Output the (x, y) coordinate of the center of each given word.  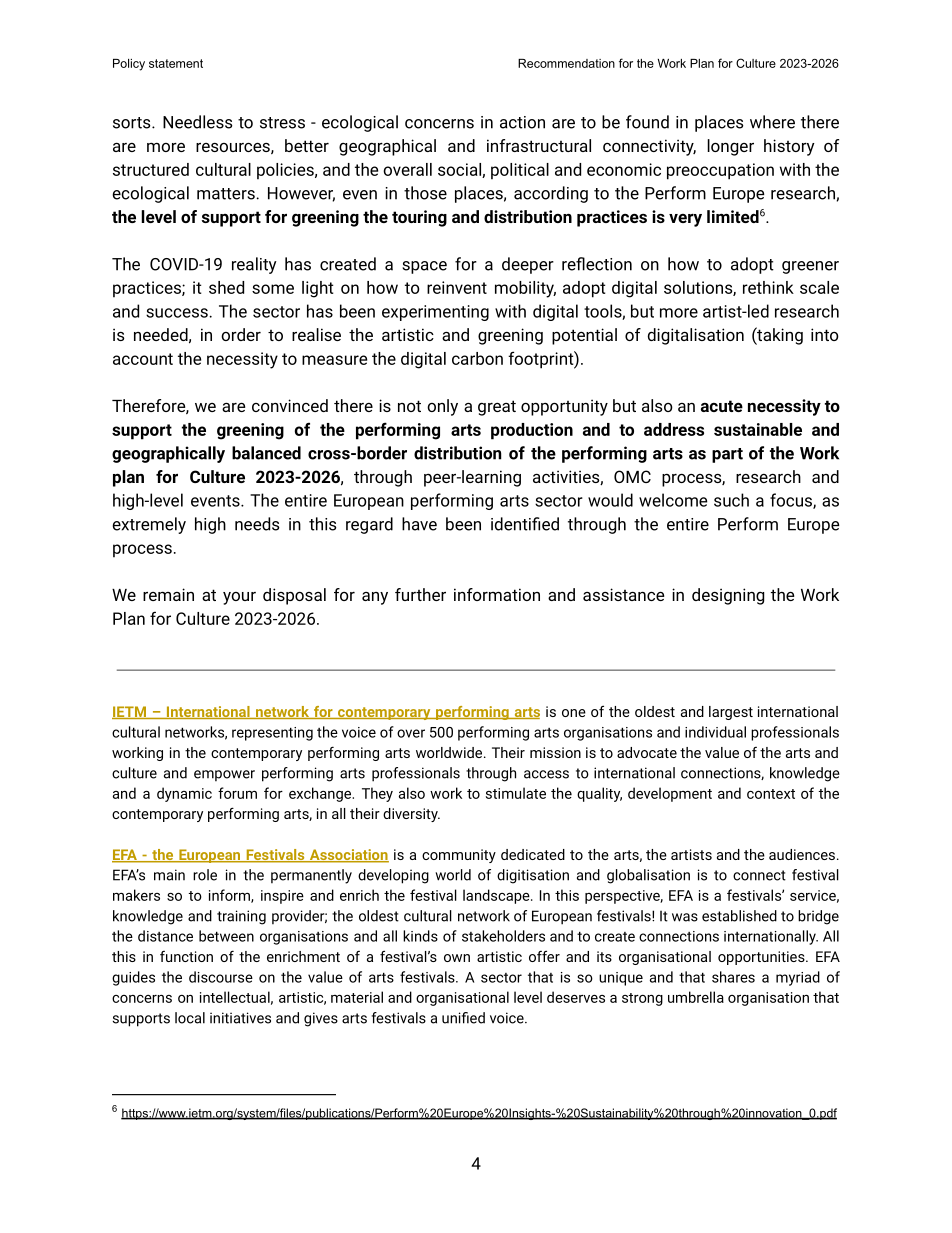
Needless (197, 122)
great (497, 408)
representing (272, 734)
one (574, 713)
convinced (290, 405)
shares (733, 977)
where (772, 122)
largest (731, 713)
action (522, 122)
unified (463, 1018)
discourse (221, 977)
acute (722, 406)
